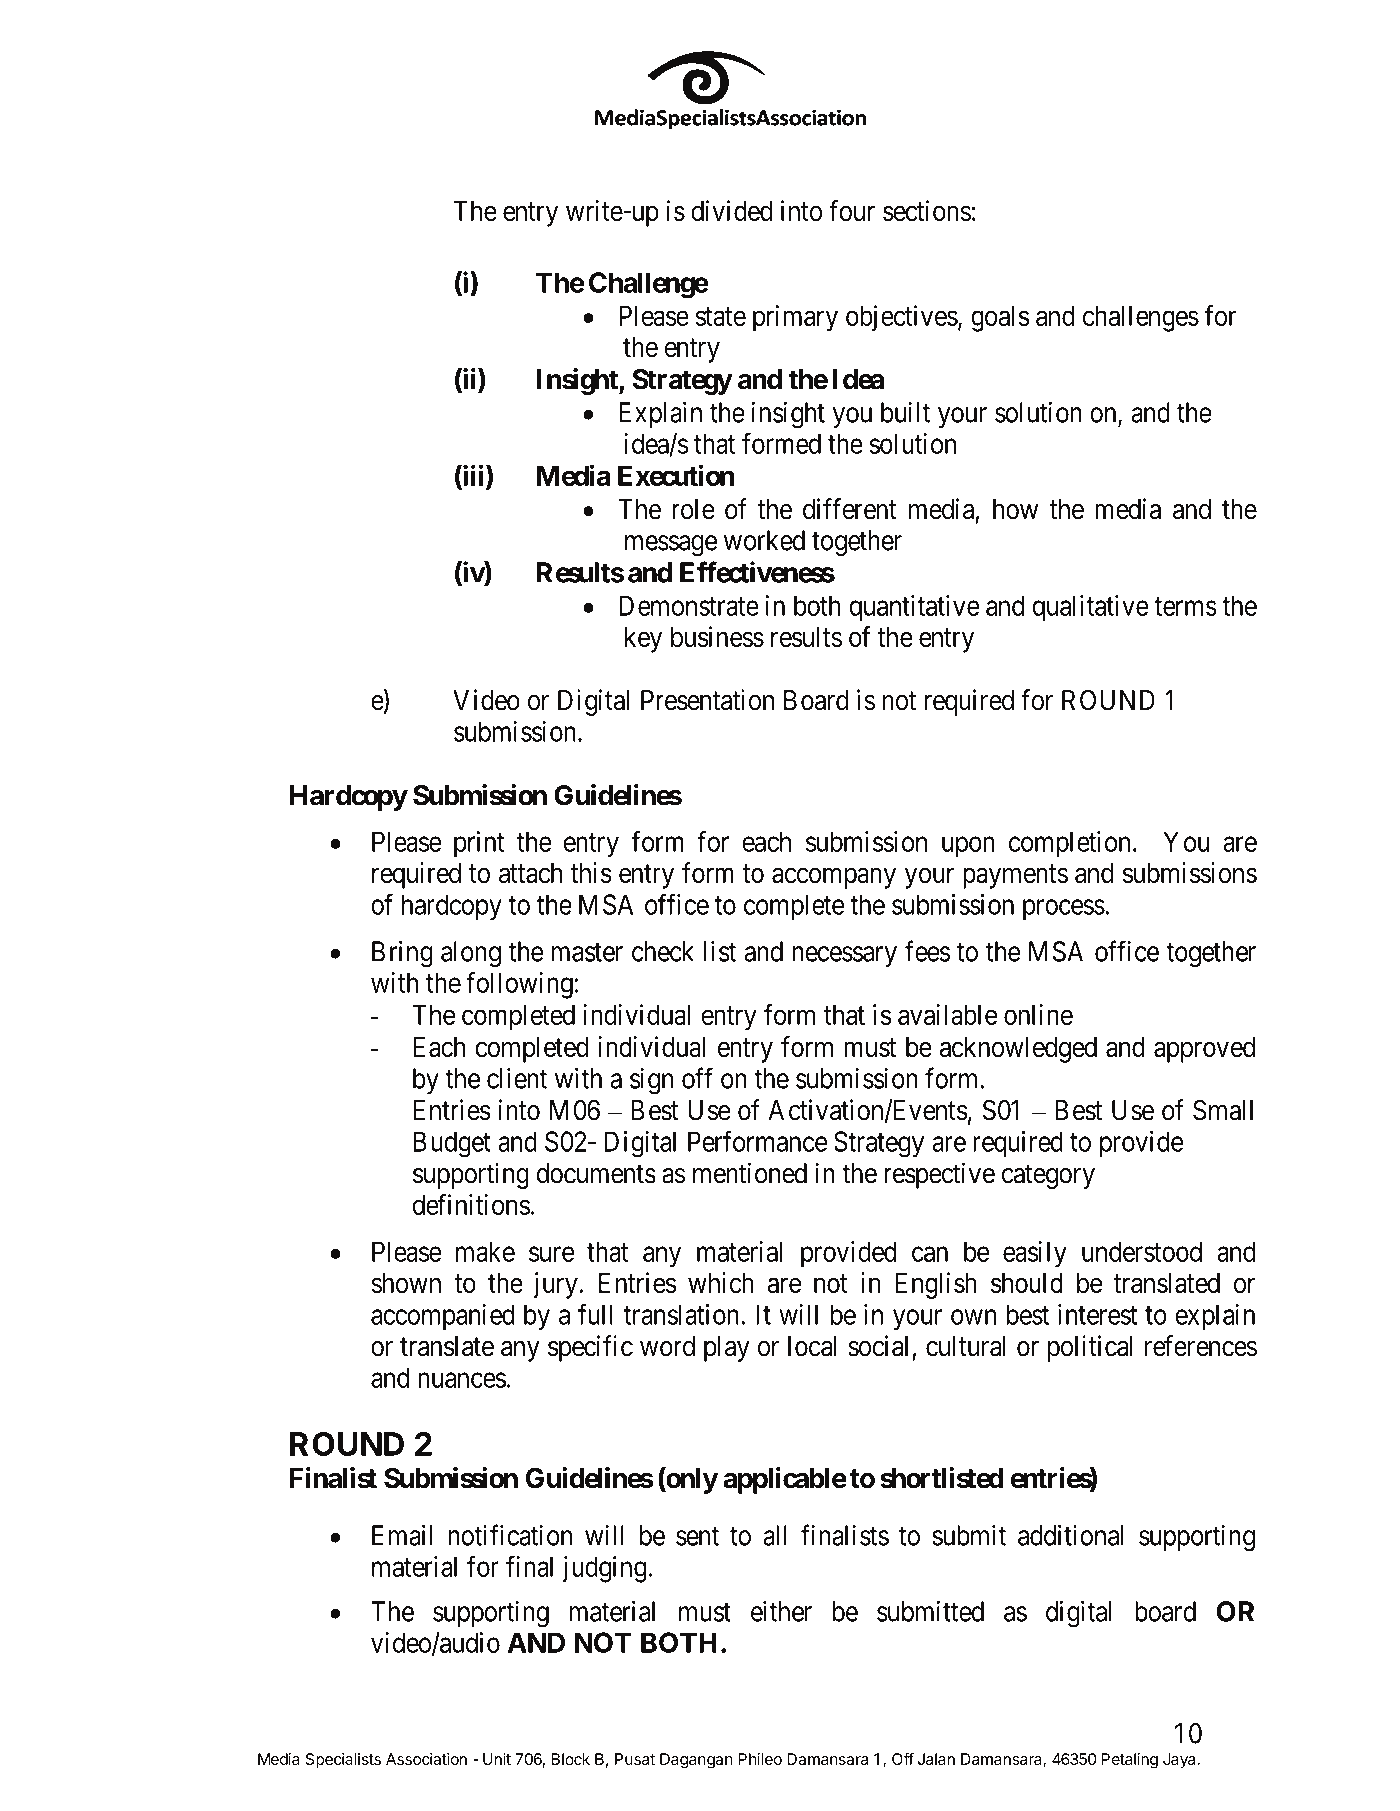 This image has height=1811, width=1400. I want to click on either, so click(781, 1611).
